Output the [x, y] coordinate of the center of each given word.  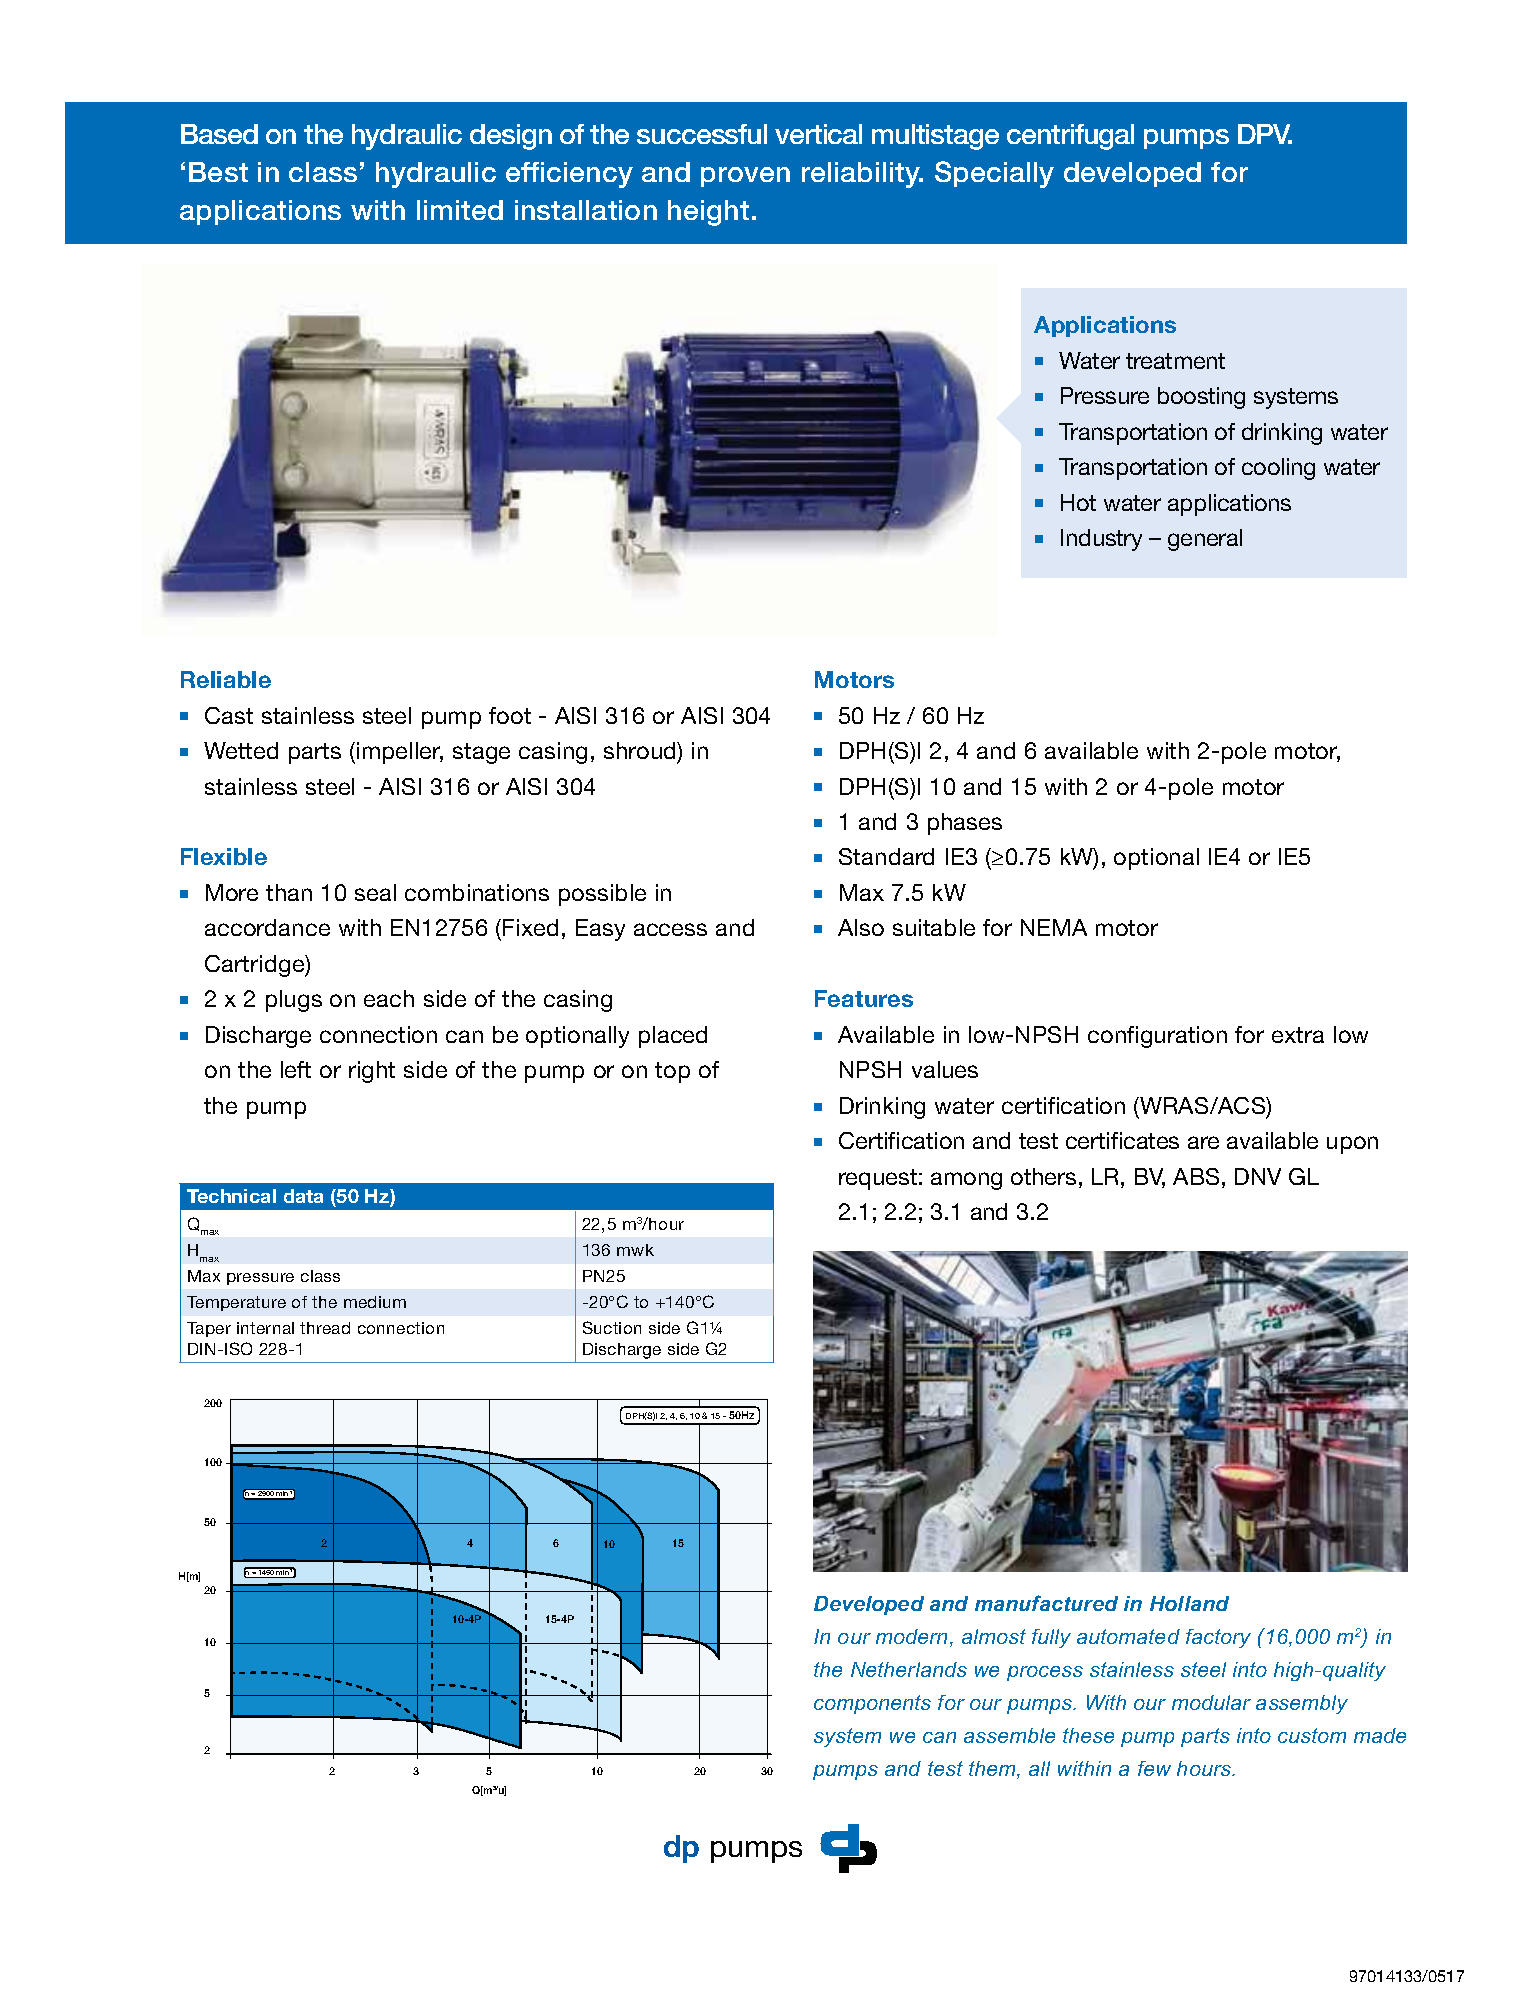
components [872, 1704]
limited [460, 210]
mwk [635, 1250]
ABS [1196, 1176]
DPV [1265, 134]
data [303, 1196]
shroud [641, 750]
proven [745, 177]
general [1205, 540]
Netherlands [909, 1669]
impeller [400, 753]
